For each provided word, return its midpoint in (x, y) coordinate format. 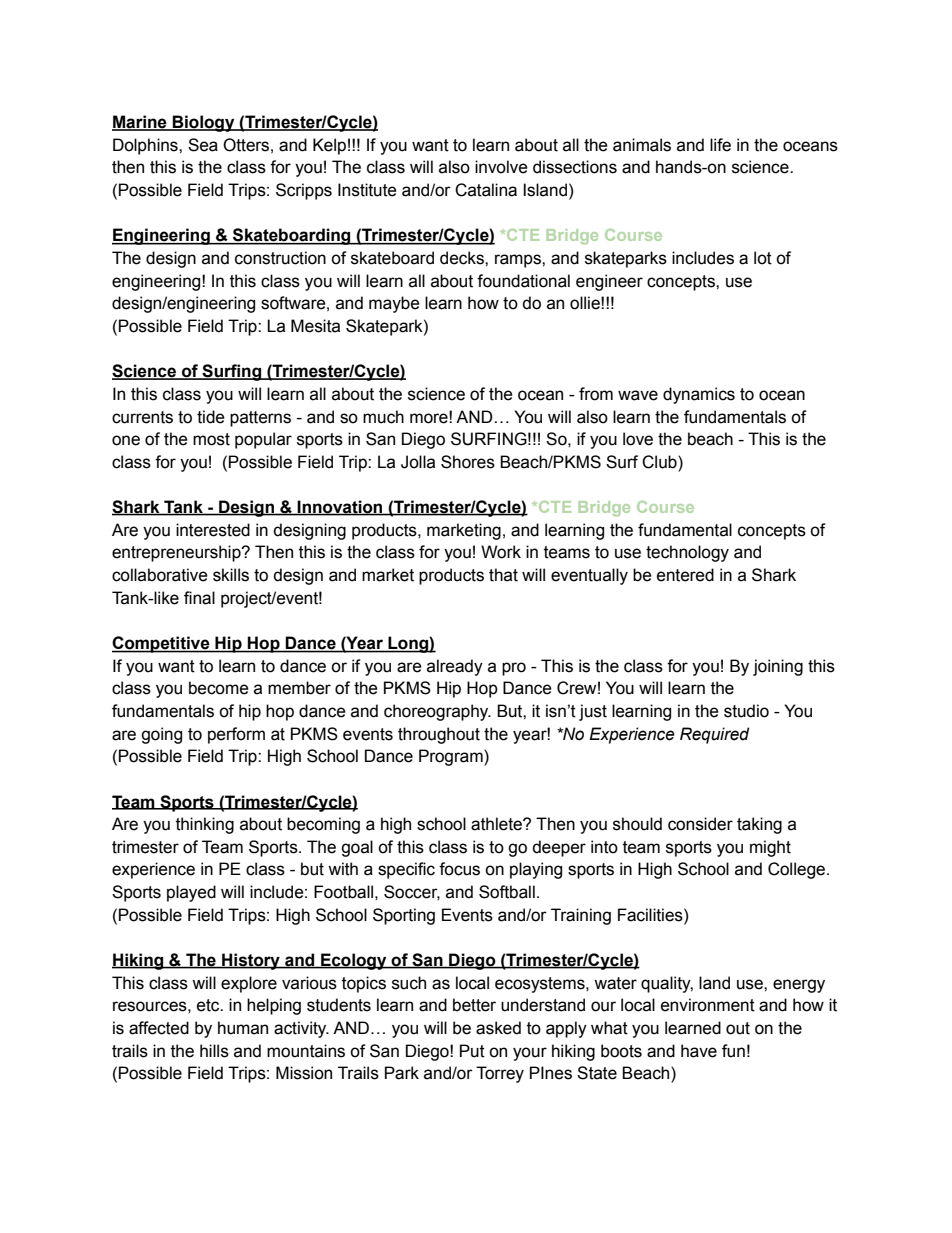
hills (214, 1051)
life (720, 145)
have (699, 1051)
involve (501, 167)
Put (472, 1051)
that (503, 575)
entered (685, 575)
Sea (203, 145)
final (199, 598)
